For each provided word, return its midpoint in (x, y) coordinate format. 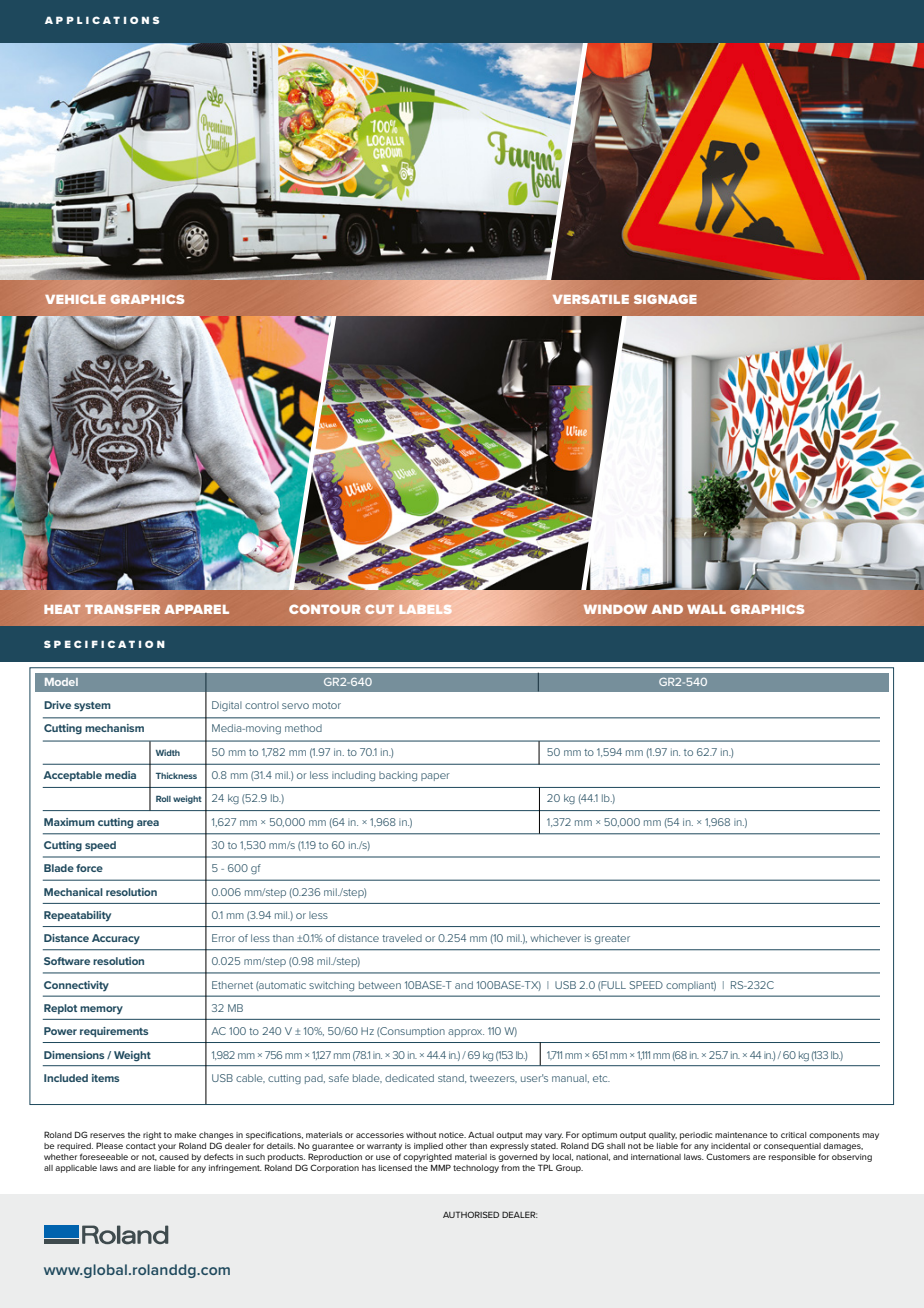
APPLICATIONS (102, 20)
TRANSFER (122, 609)
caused (174, 1157)
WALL (706, 609)
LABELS (425, 609)
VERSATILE (590, 299)
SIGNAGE (665, 299)
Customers (728, 1156)
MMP (441, 1167)
